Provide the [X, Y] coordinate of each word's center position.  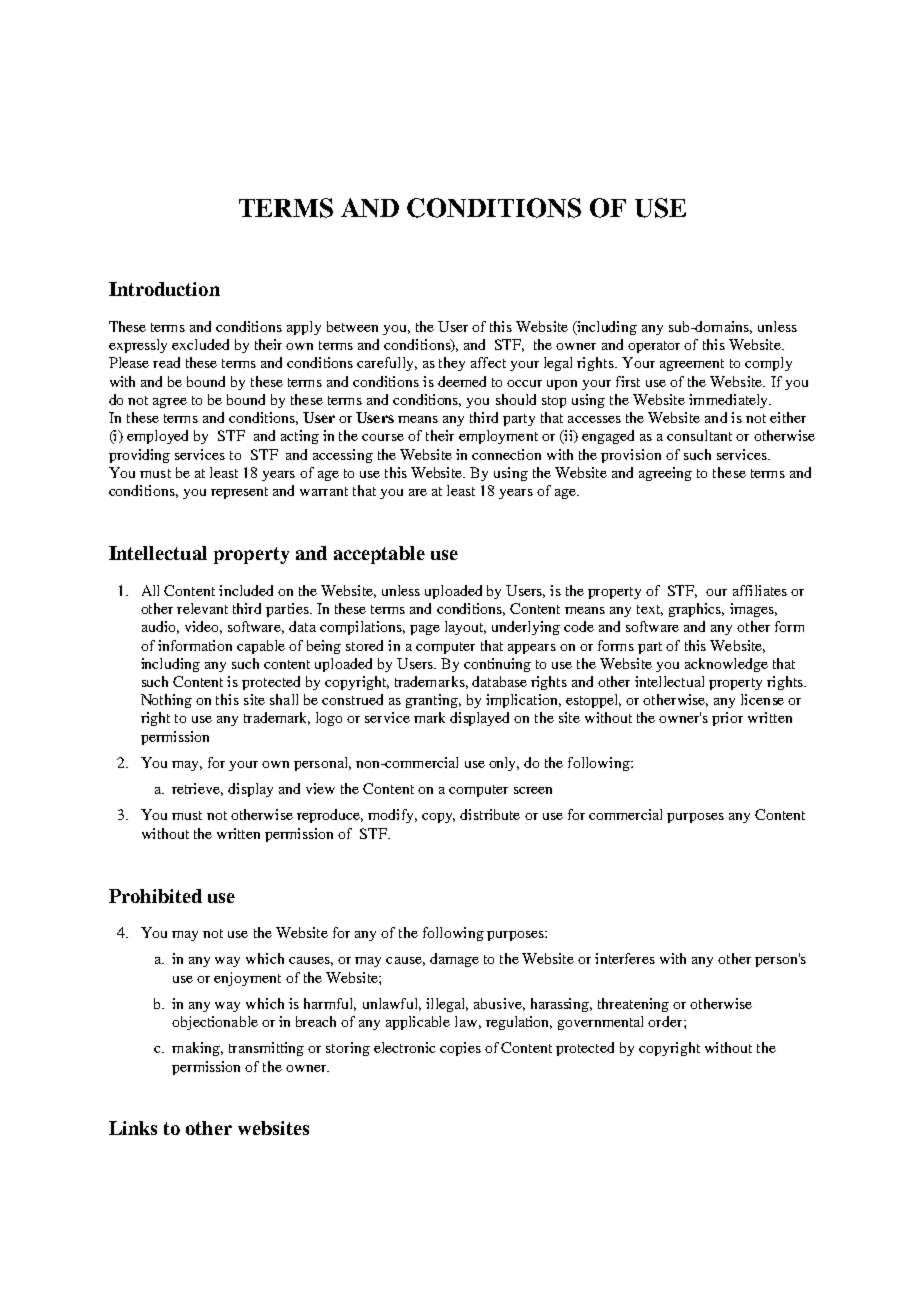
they [452, 364]
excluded [200, 344]
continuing [497, 665]
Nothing [166, 701]
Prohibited [155, 896]
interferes [625, 958]
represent [239, 493]
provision [631, 456]
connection [506, 454]
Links [133, 1128]
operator [654, 347]
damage [454, 960]
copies [460, 1049]
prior [727, 719]
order [666, 1021]
